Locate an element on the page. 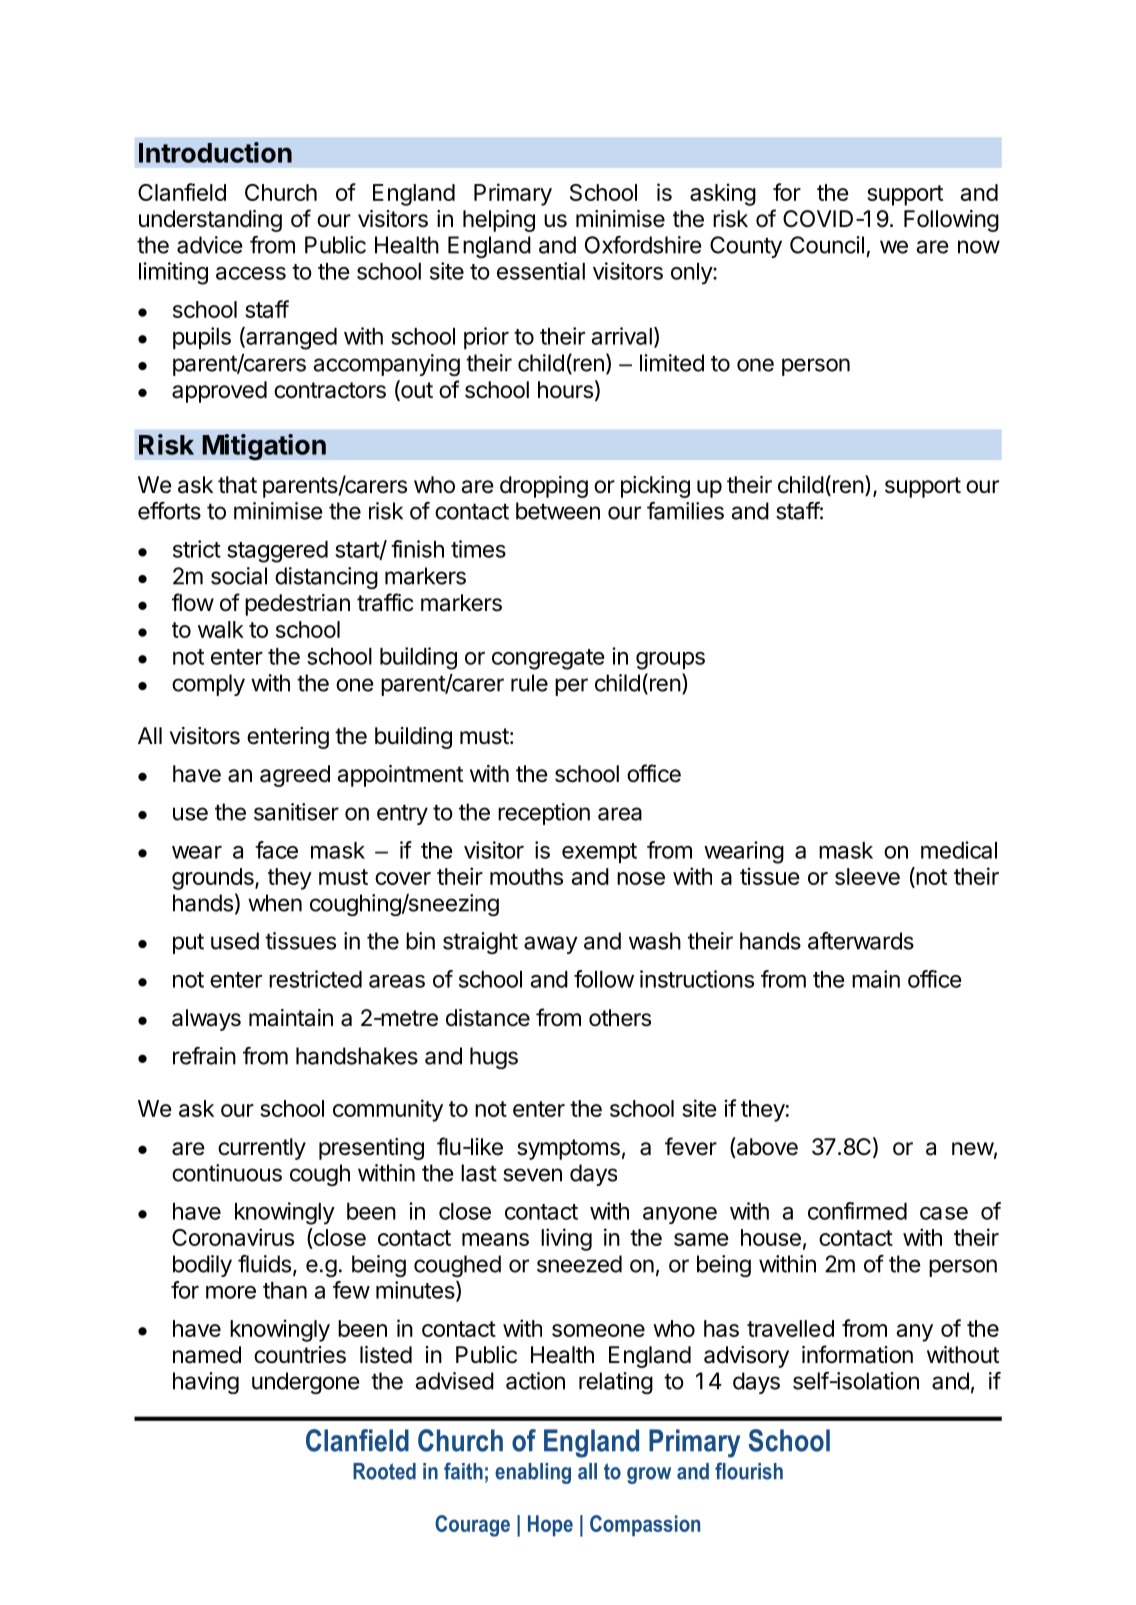 The height and width of the image is (1605, 1136). sleeve is located at coordinates (867, 876).
